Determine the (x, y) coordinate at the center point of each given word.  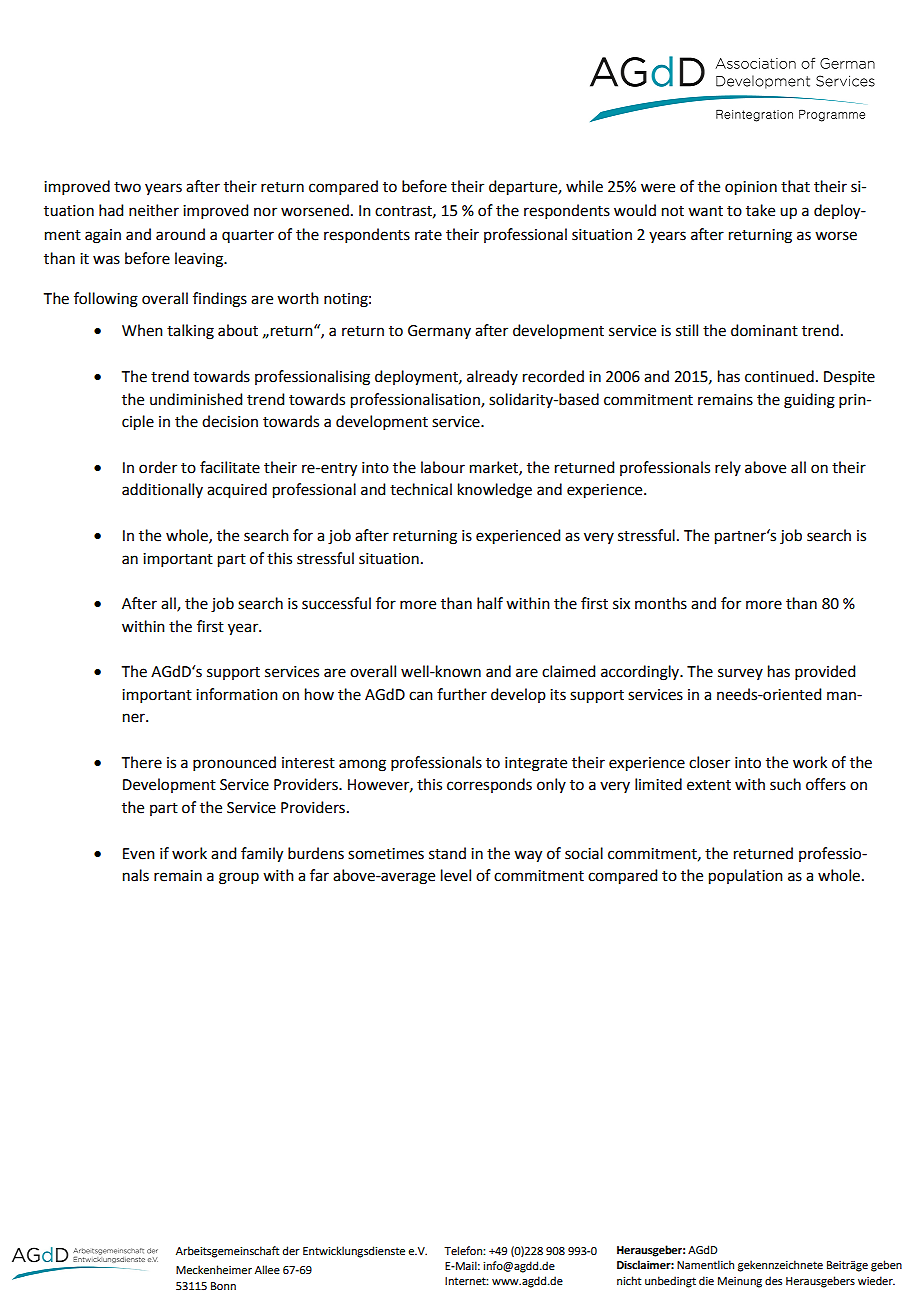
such (785, 784)
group (239, 878)
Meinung (740, 1282)
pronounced (234, 763)
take (760, 210)
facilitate (230, 467)
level (456, 875)
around (180, 234)
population (746, 877)
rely (728, 468)
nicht (629, 1280)
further (462, 694)
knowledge (495, 491)
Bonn (223, 1286)
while (584, 186)
